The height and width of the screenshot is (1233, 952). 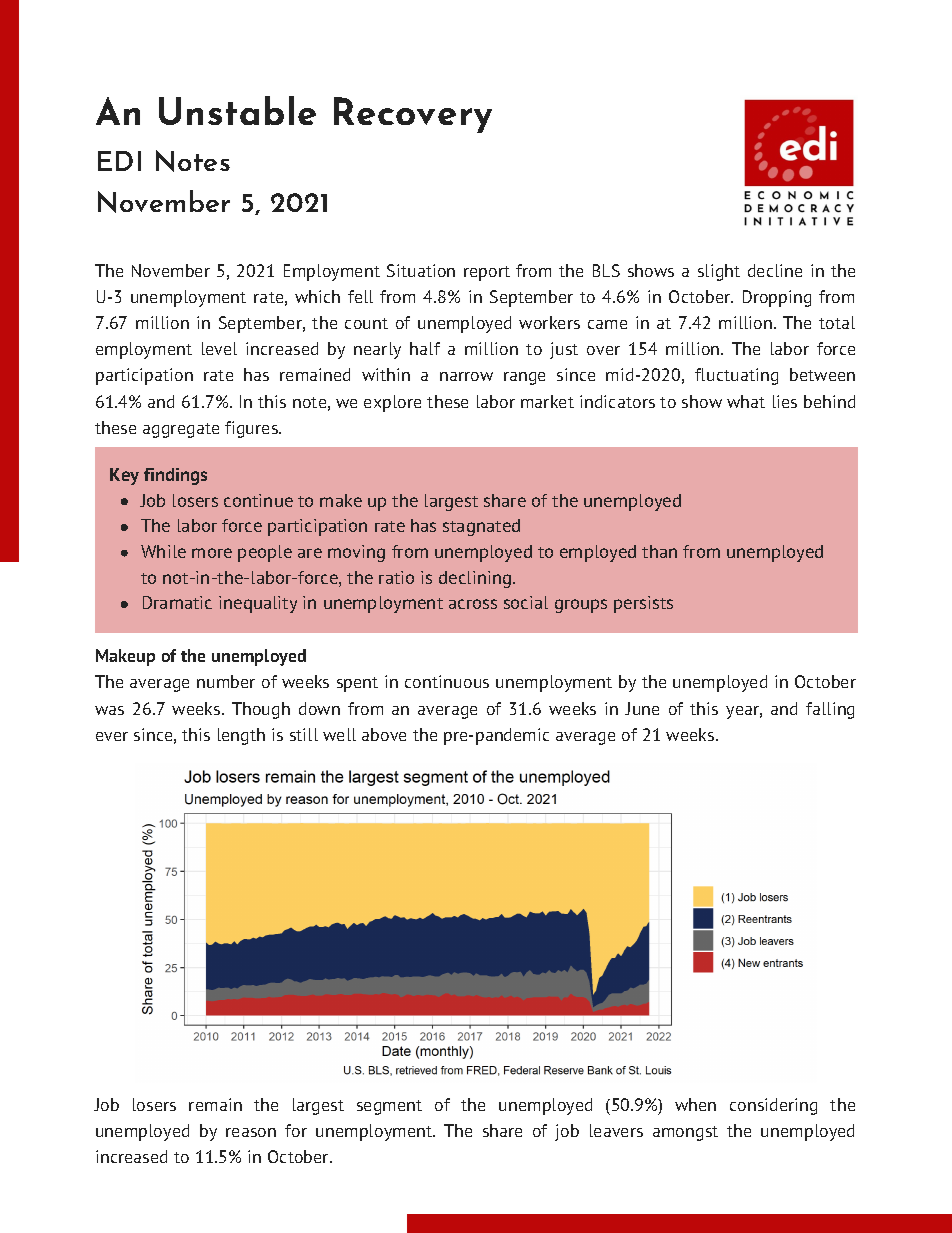 What do you see at coordinates (773, 1106) in the screenshot?
I see `considering` at bounding box center [773, 1106].
